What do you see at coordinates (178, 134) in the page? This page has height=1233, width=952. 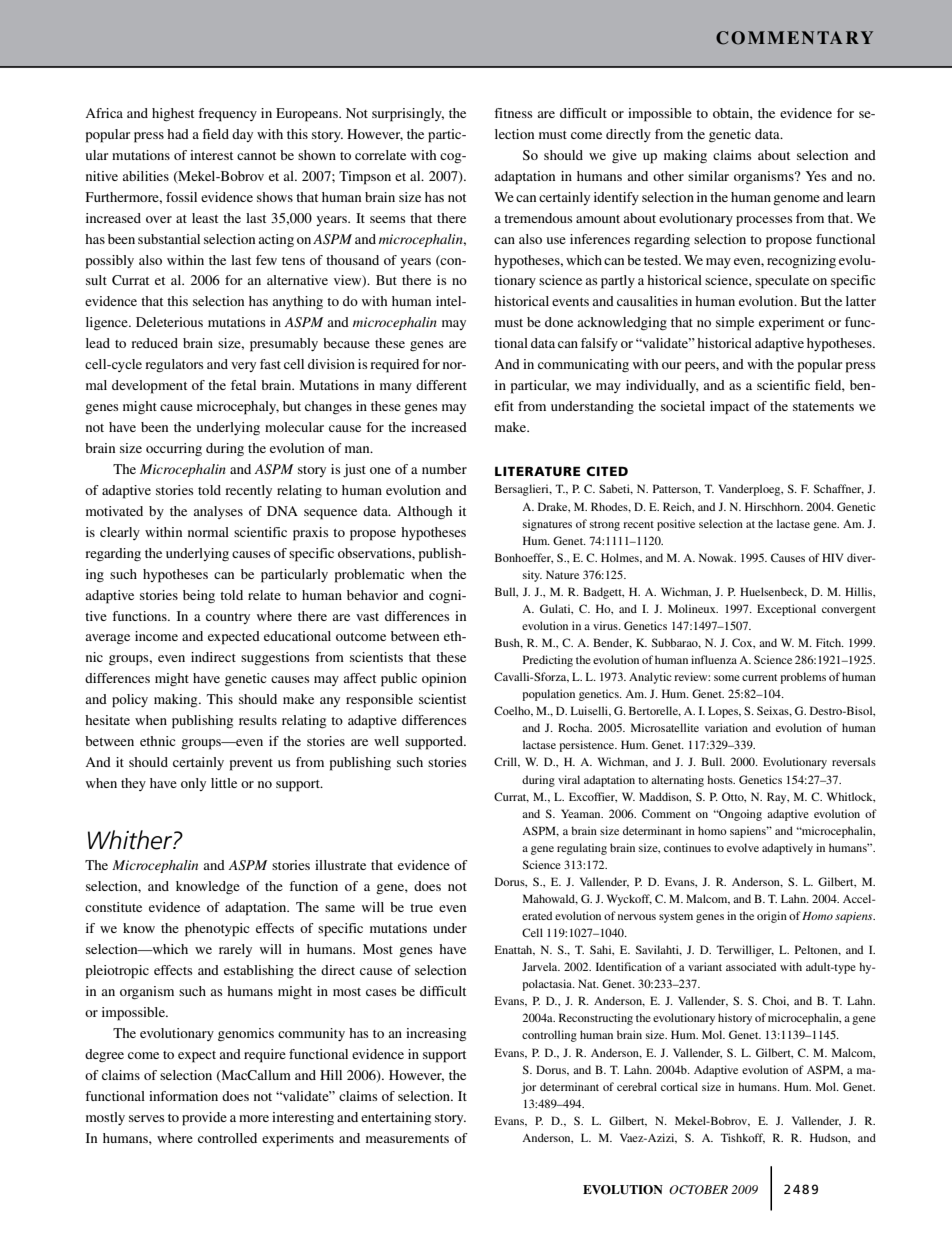 I see `had` at bounding box center [178, 134].
